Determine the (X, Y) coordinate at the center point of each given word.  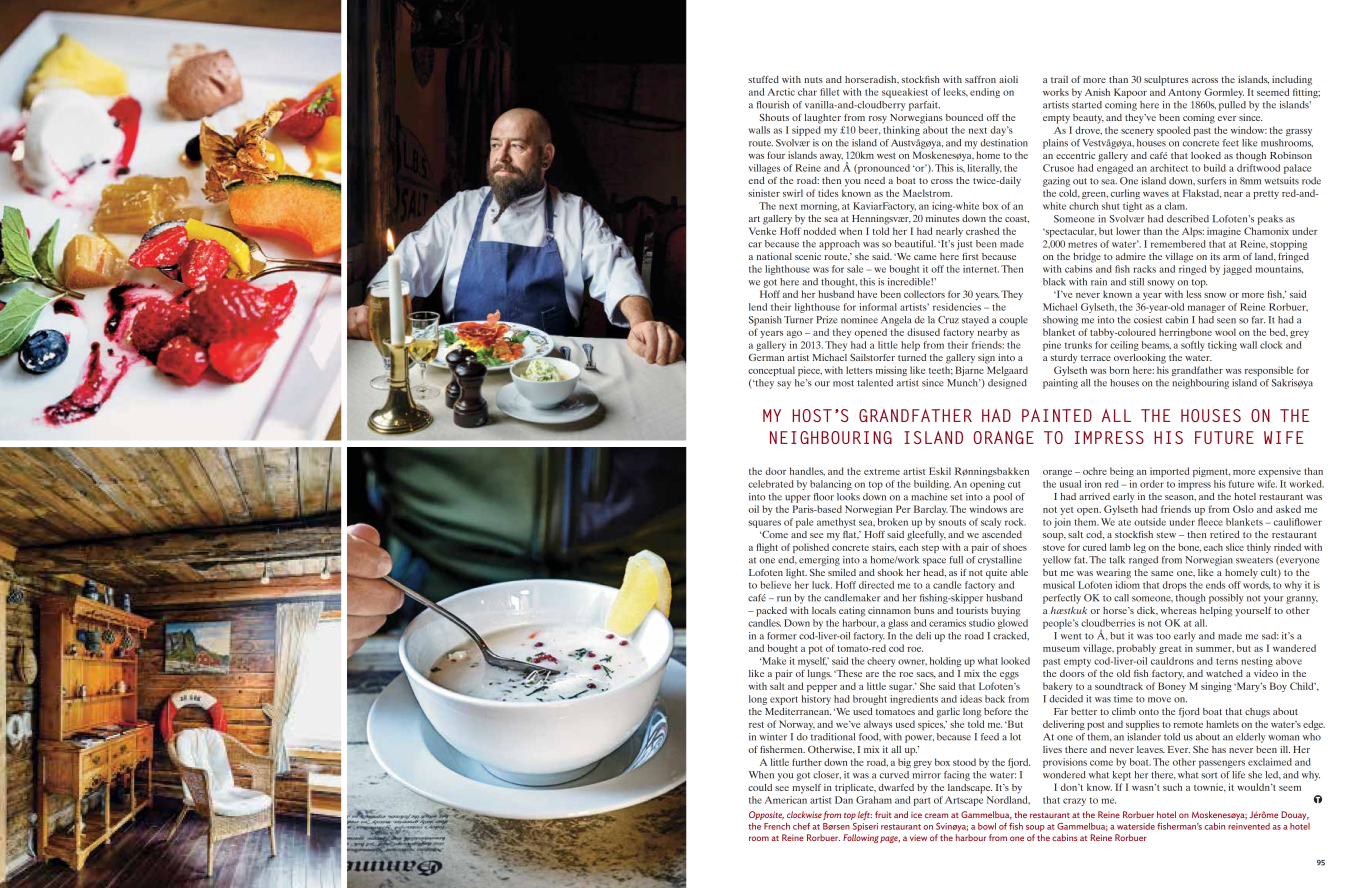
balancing (831, 485)
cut (1014, 484)
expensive (1279, 472)
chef (801, 826)
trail (1059, 79)
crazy (1074, 802)
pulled (1232, 106)
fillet (829, 92)
